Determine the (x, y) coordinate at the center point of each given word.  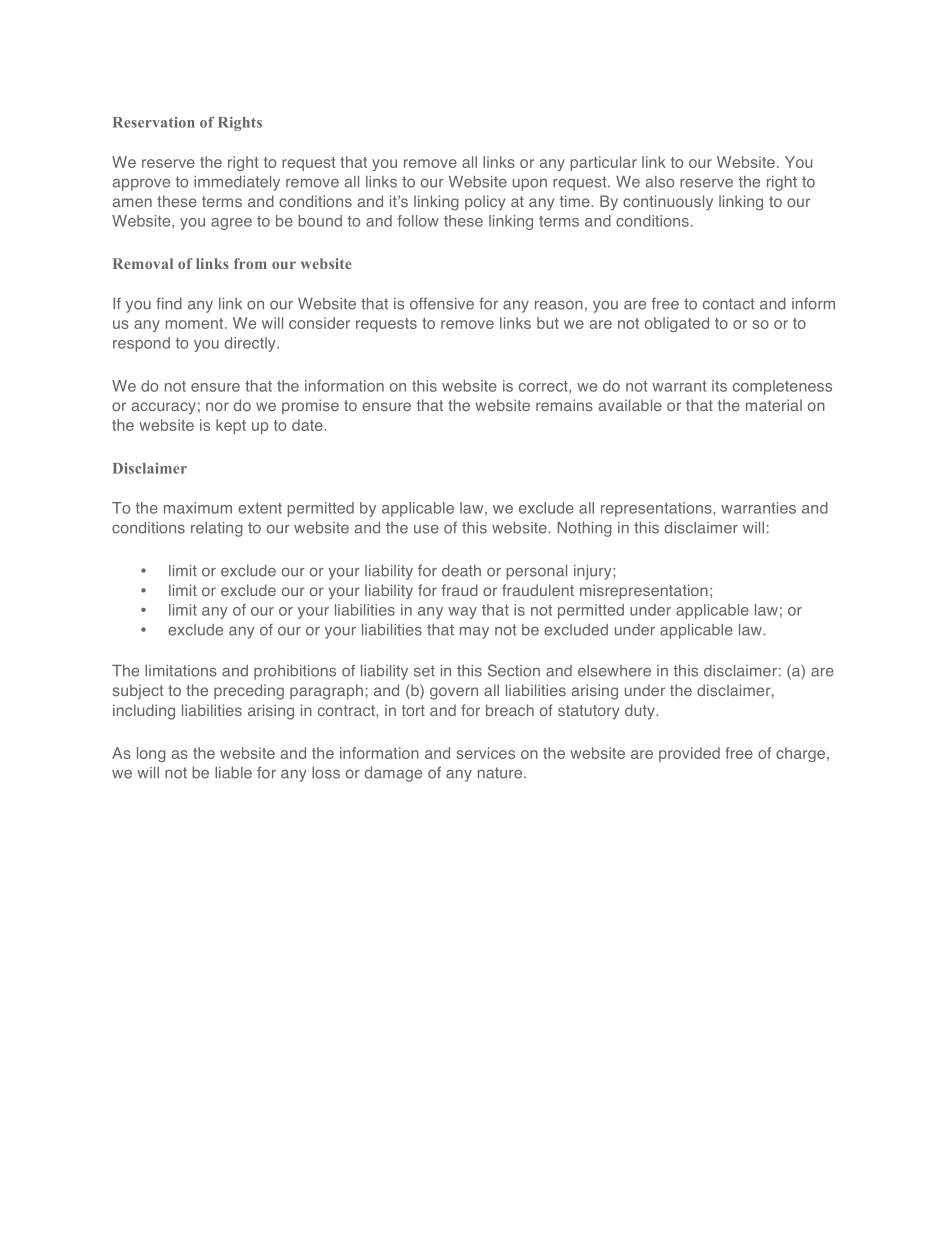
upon (530, 184)
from (250, 263)
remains (564, 405)
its (719, 386)
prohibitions (295, 672)
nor (217, 406)
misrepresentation (644, 591)
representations (657, 509)
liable (233, 773)
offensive (442, 303)
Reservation (154, 122)
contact (729, 304)
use (426, 529)
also (660, 182)
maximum (198, 508)
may (474, 632)
